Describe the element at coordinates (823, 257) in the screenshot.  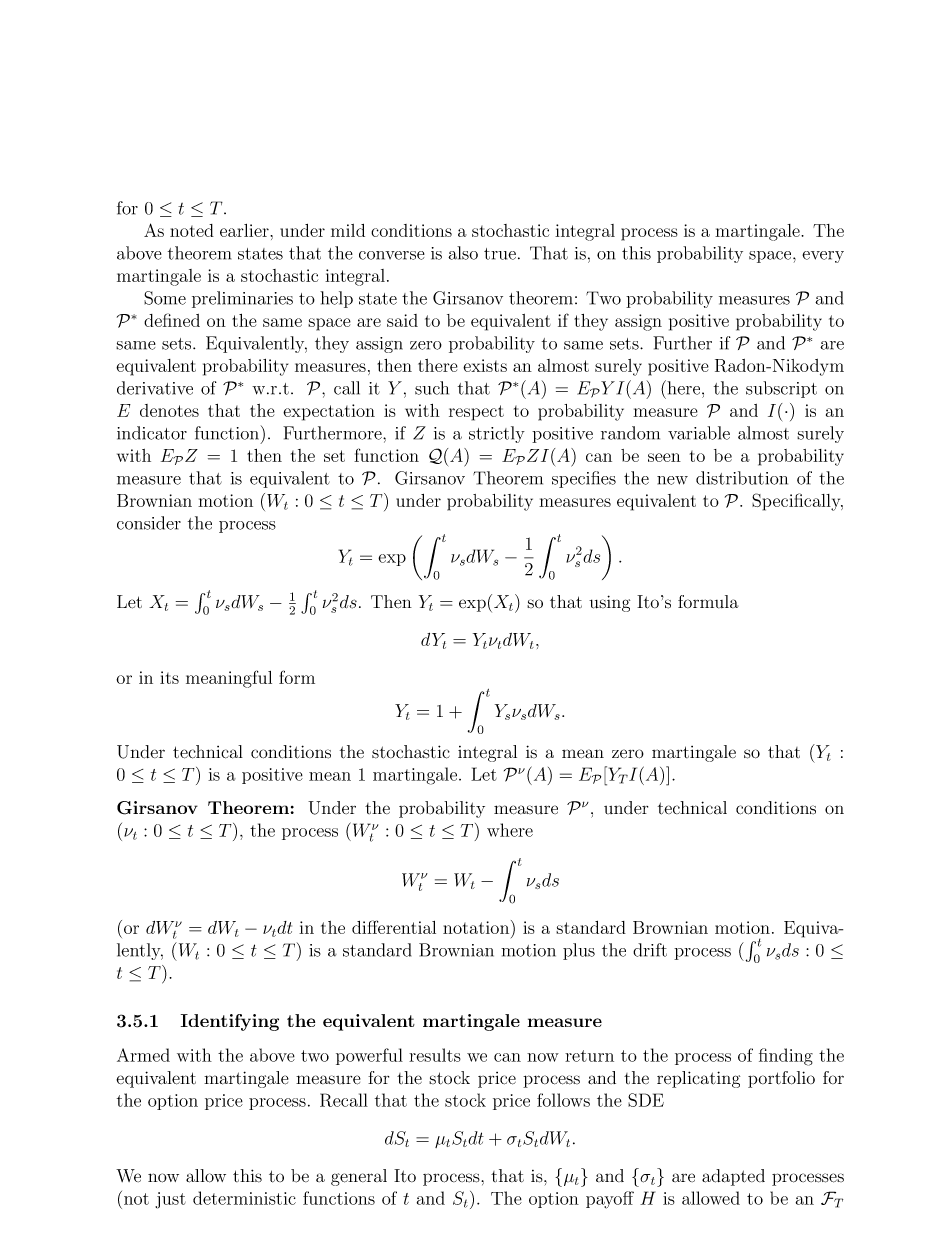
I see `every` at that location.
